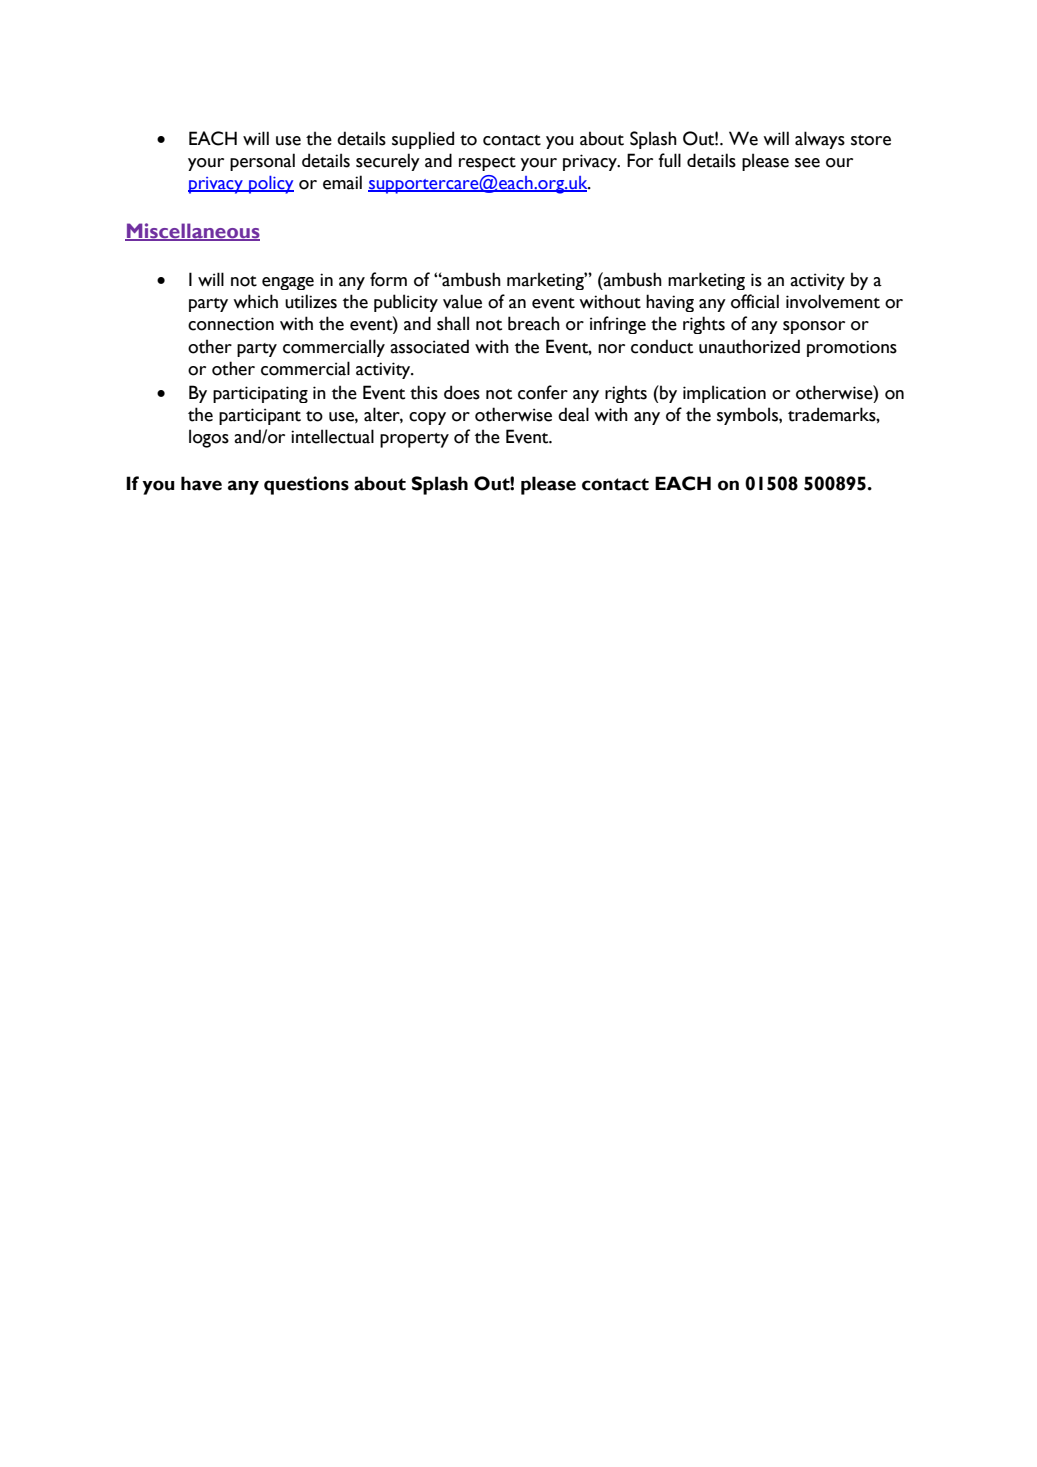 This document has height=1467, width=1037. What do you see at coordinates (487, 164) in the document?
I see `respect` at bounding box center [487, 164].
